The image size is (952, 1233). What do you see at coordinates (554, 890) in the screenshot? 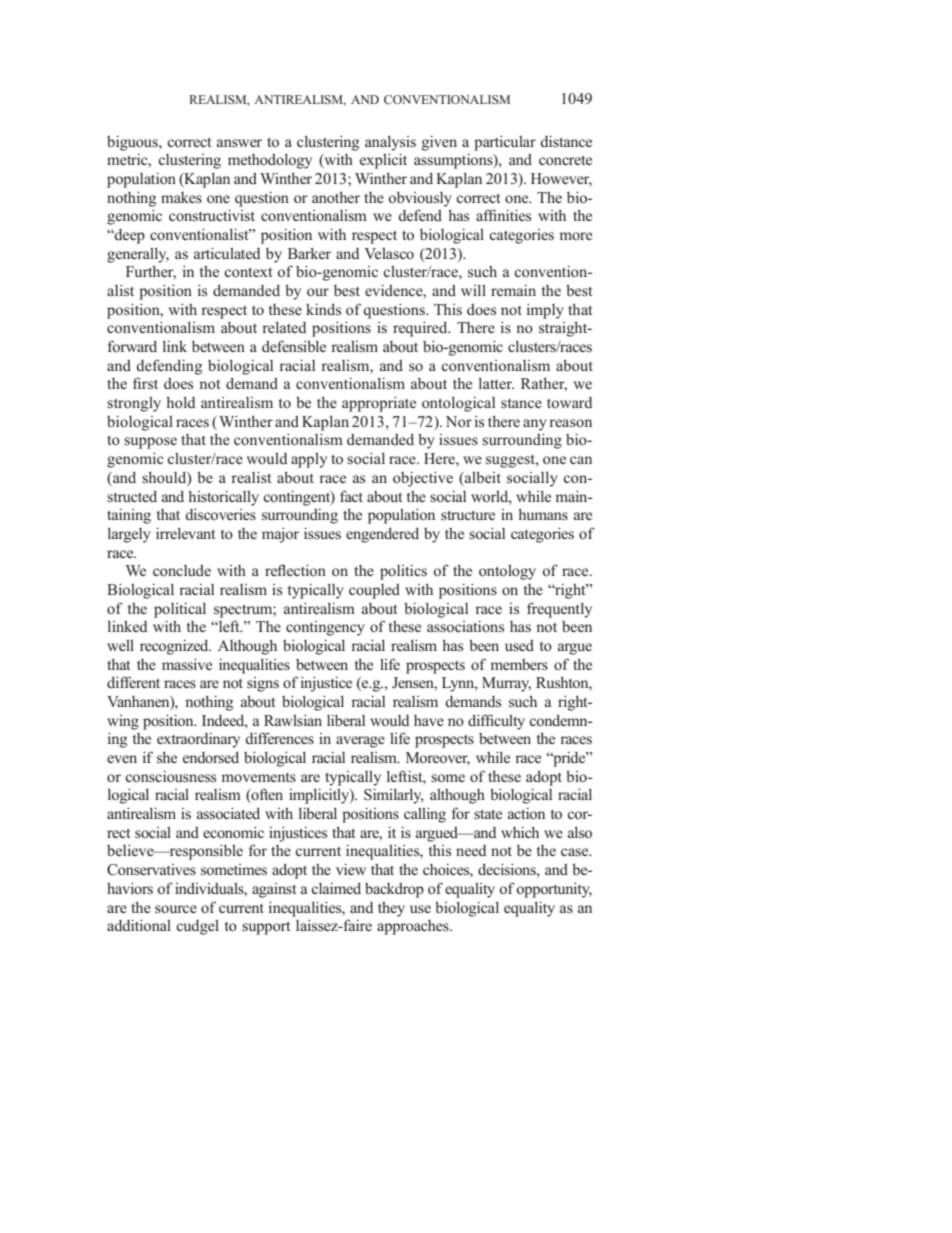
I see `opportunity` at bounding box center [554, 890].
